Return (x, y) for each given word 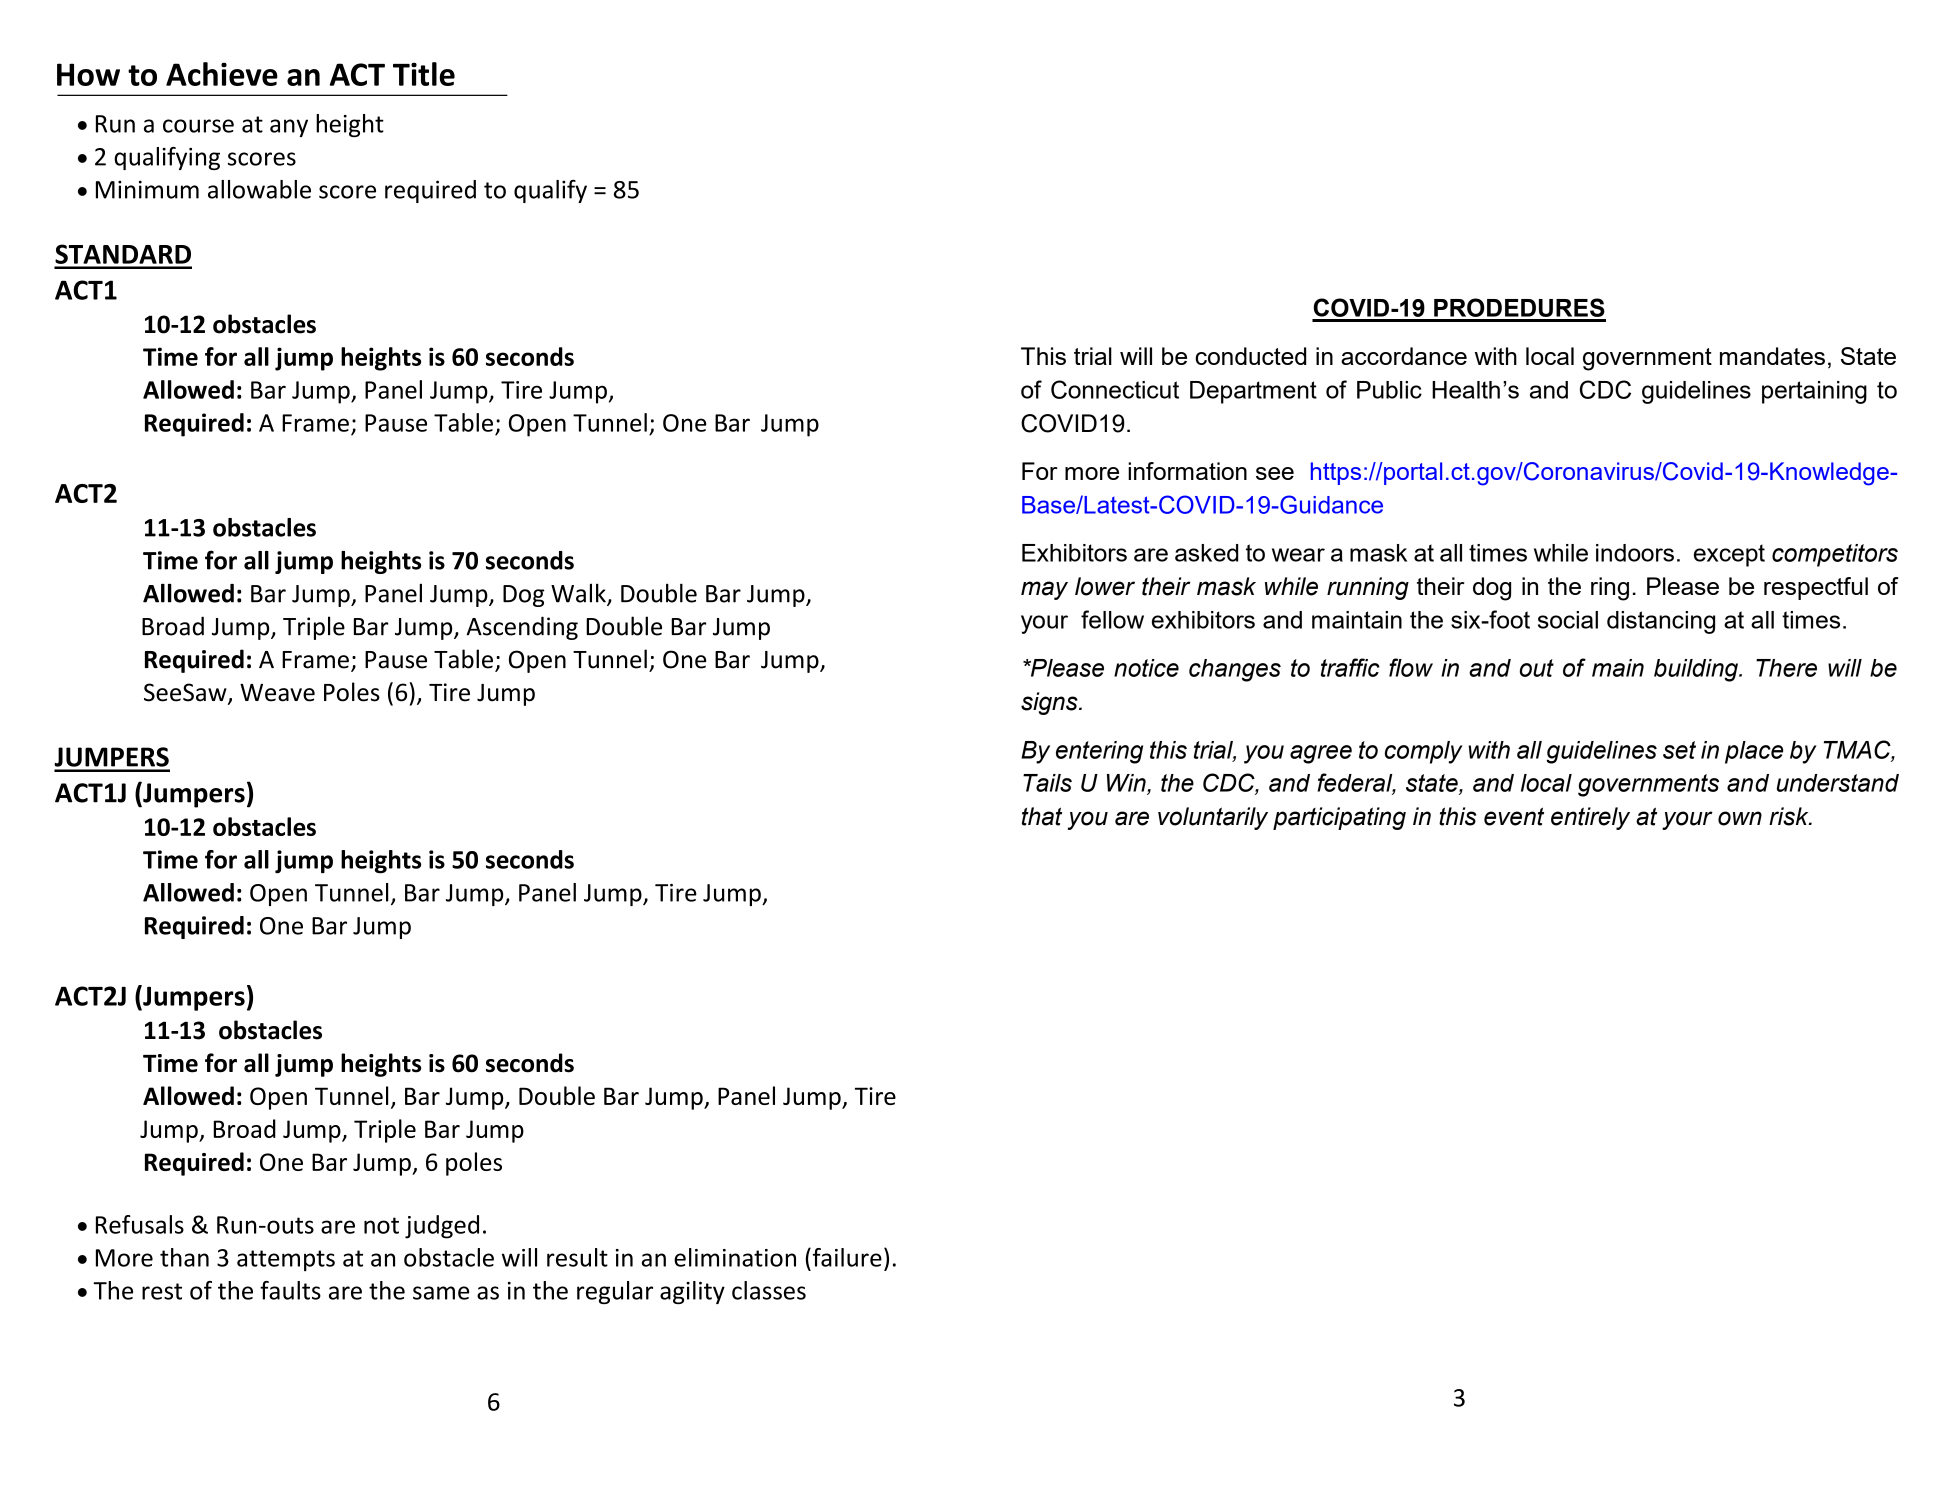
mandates (1772, 356)
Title (424, 74)
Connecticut (1115, 389)
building (1697, 670)
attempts (286, 1261)
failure (846, 1257)
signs (1050, 703)
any (289, 128)
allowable (259, 189)
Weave (277, 693)
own (1740, 818)
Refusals (140, 1224)
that (1042, 816)
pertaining (1814, 392)
